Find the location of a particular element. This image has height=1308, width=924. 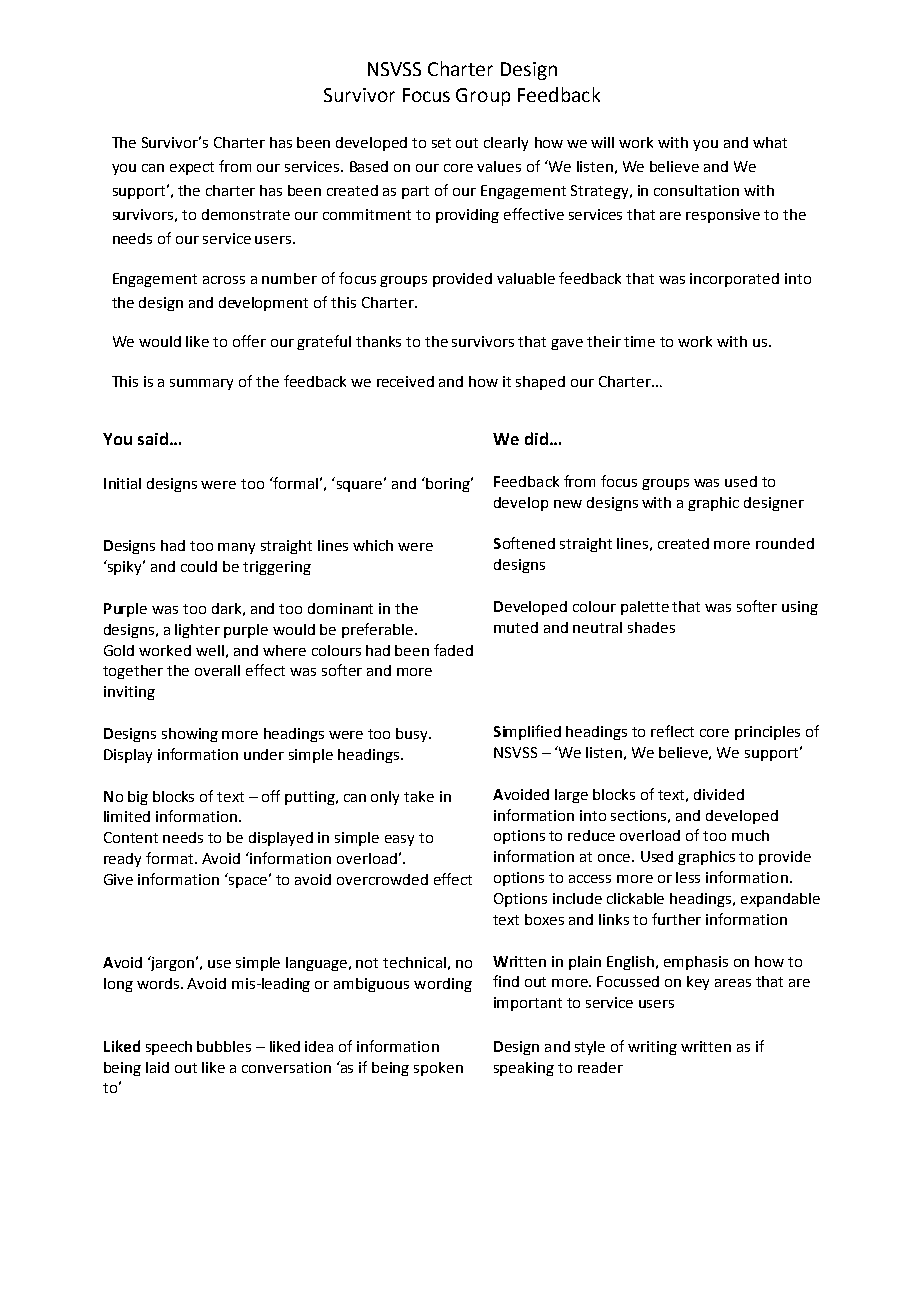

spoken is located at coordinates (438, 1069).
